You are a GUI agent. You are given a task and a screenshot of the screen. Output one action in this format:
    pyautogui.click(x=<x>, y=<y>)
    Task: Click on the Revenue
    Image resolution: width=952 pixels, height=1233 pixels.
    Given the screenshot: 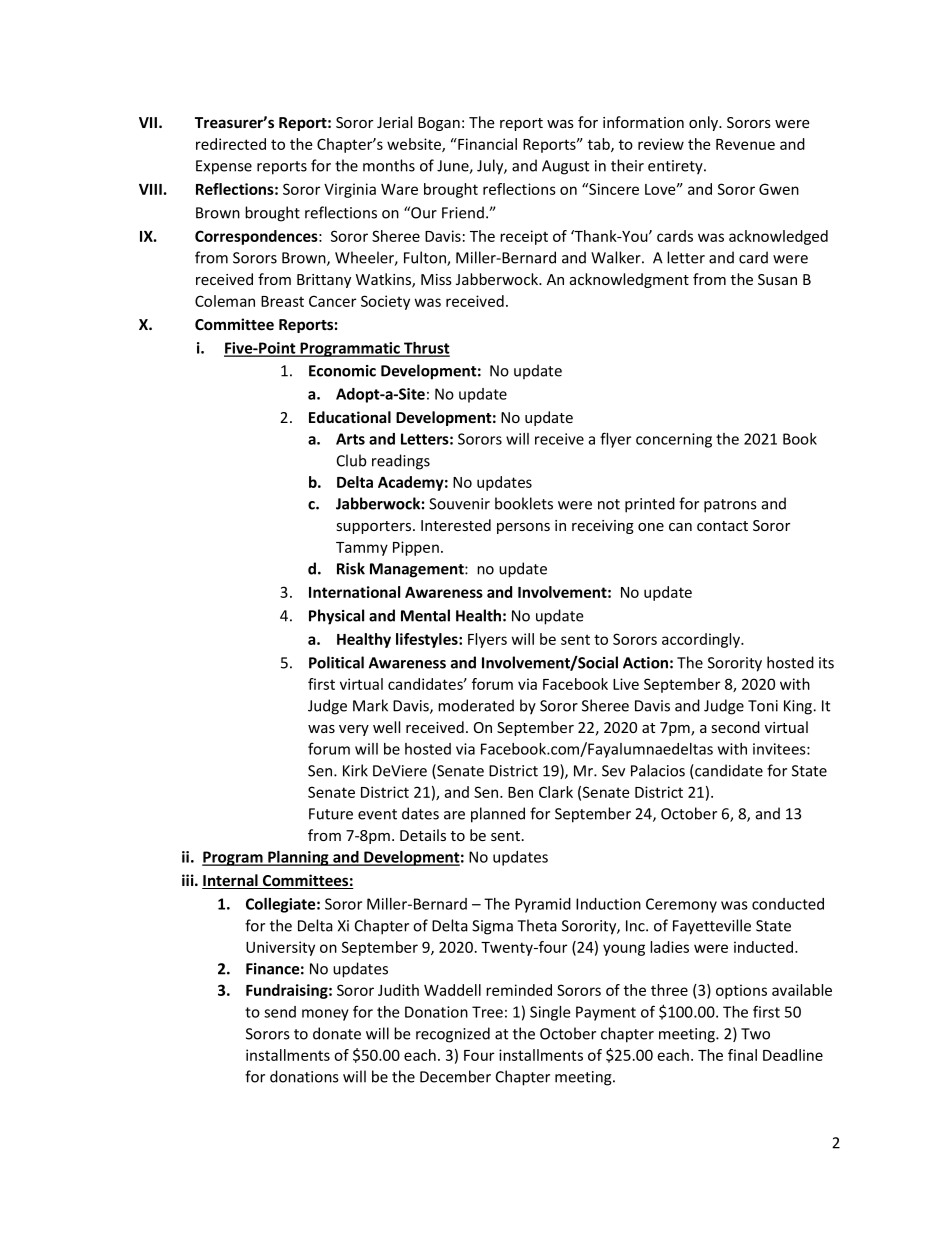 What is the action you would take?
    pyautogui.click(x=745, y=144)
